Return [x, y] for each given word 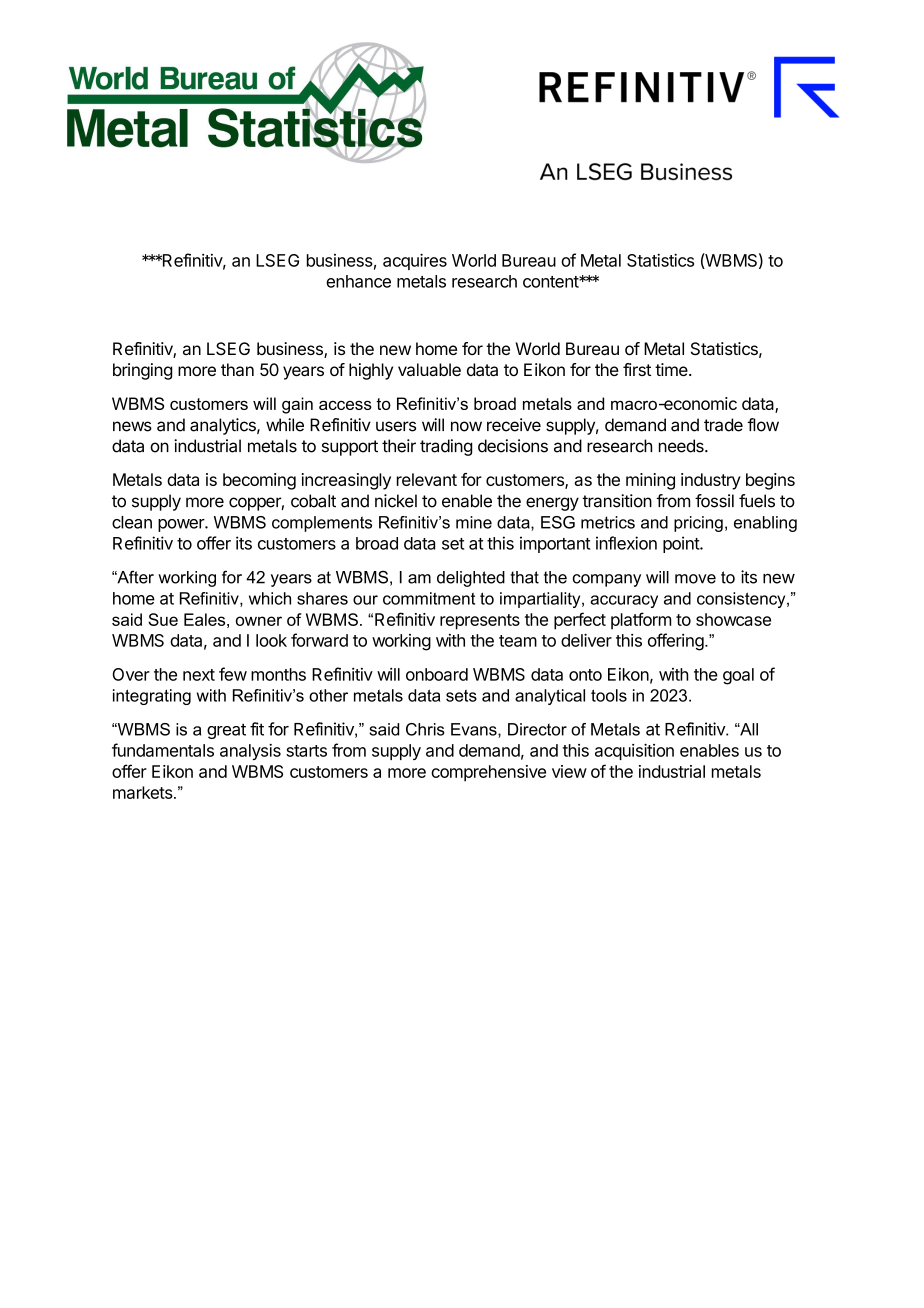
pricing [698, 524]
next [199, 675]
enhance [358, 281]
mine [474, 522]
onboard [437, 674]
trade [723, 425]
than [237, 369]
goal [738, 676]
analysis [250, 752]
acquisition [634, 751]
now [466, 426]
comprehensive [488, 773]
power [182, 525]
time [672, 369]
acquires [415, 261]
